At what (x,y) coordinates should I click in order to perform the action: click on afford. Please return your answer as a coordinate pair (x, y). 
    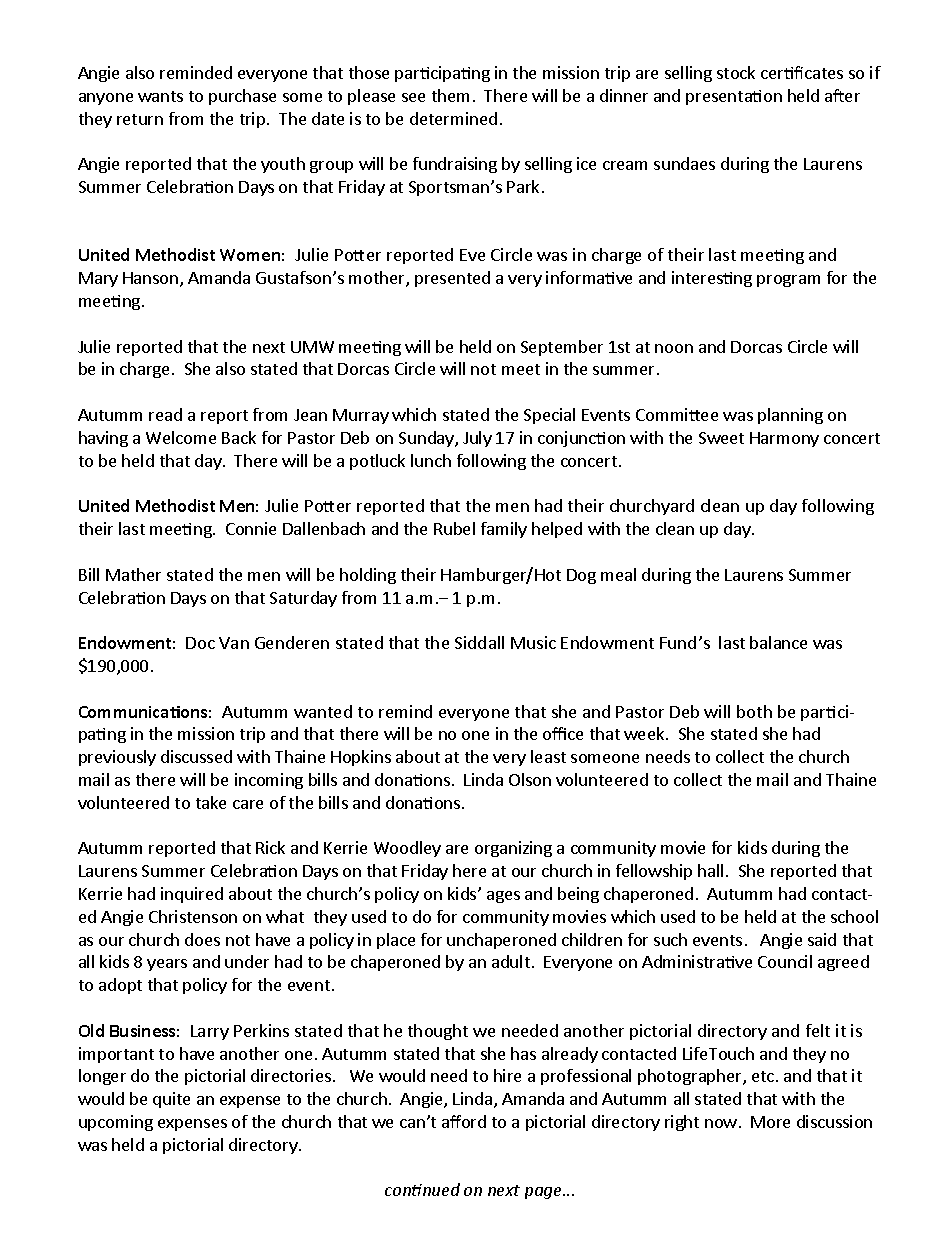
    Looking at the image, I should click on (464, 1121).
